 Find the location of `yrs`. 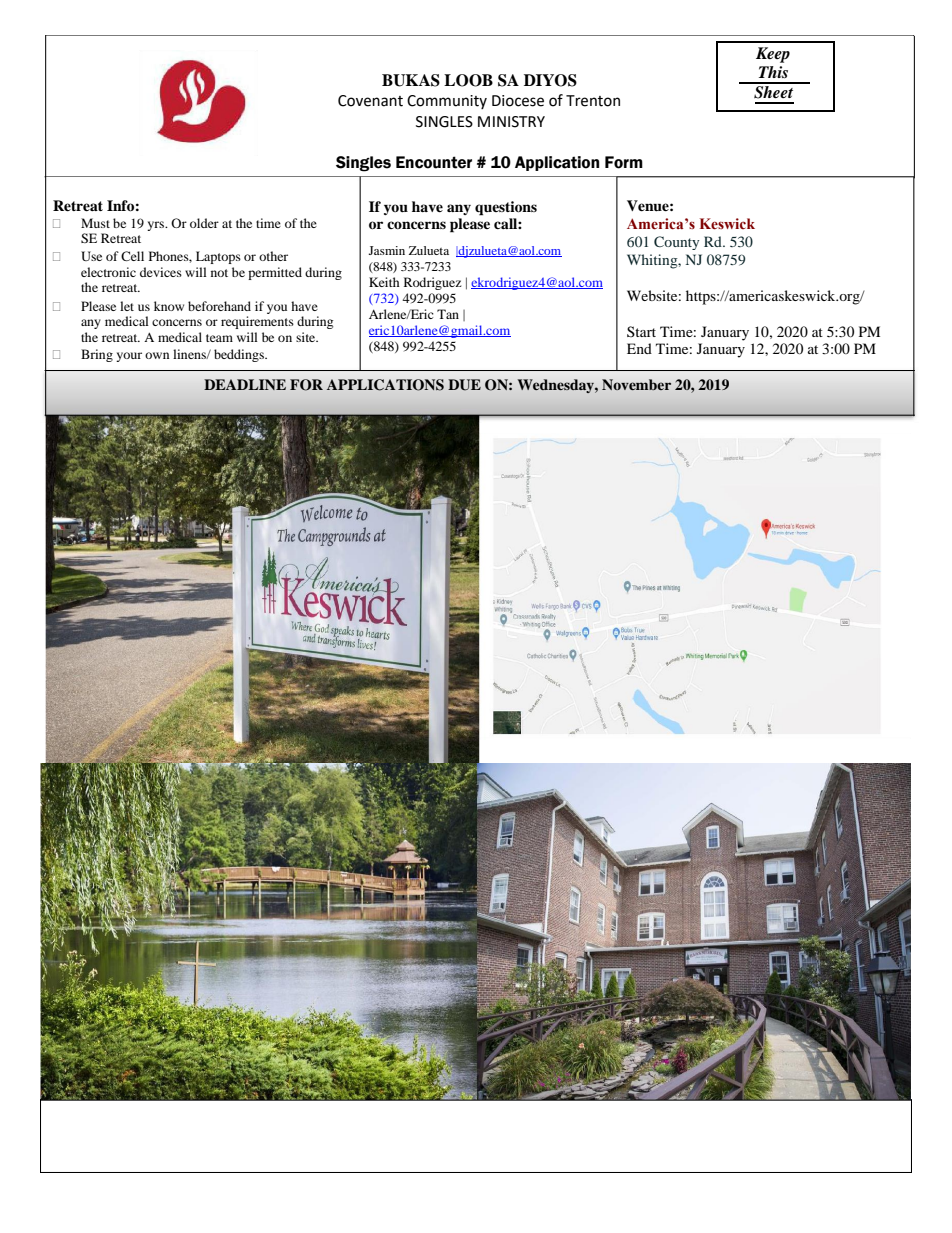

yrs is located at coordinates (157, 226).
